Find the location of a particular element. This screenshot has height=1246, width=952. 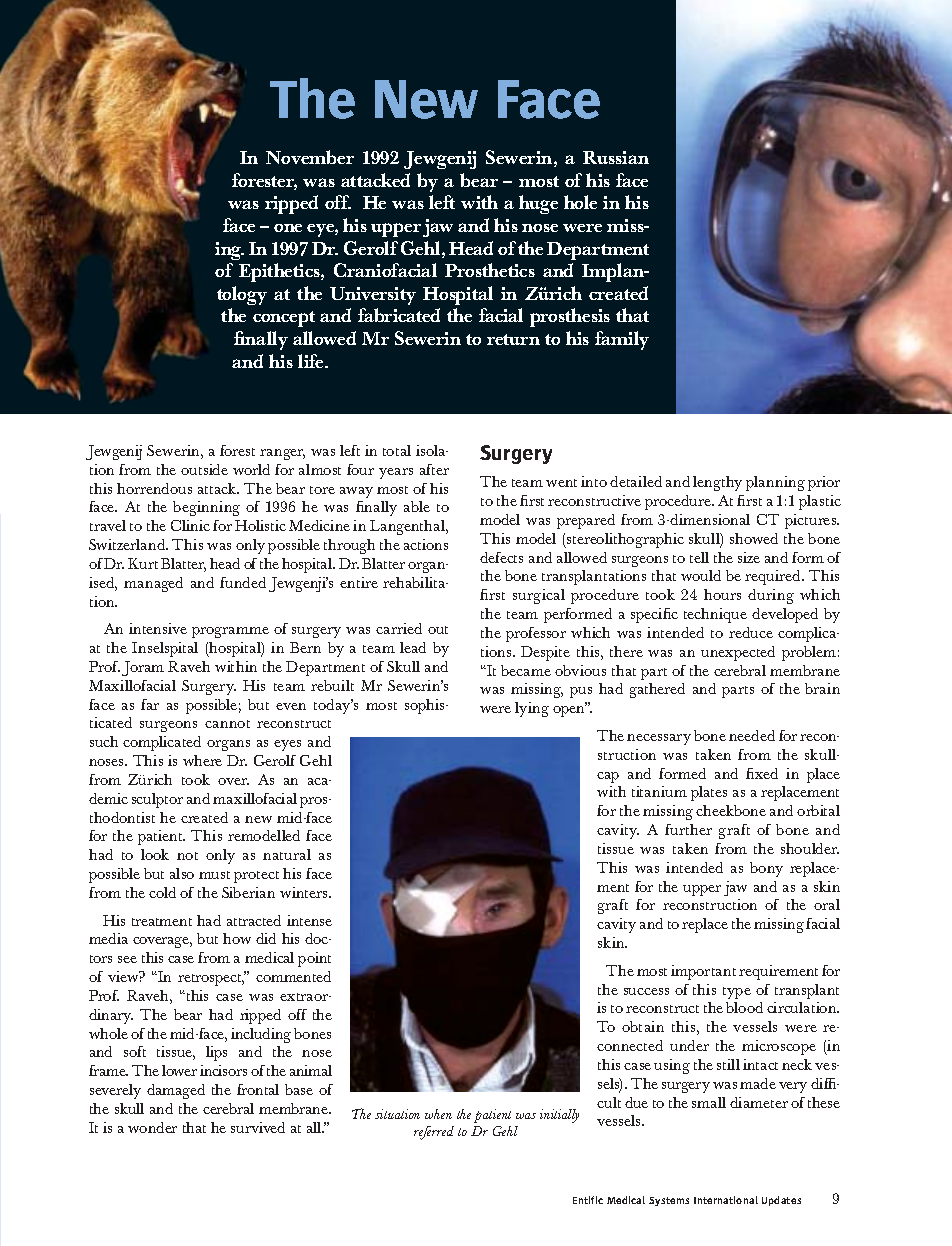

became is located at coordinates (526, 670).
